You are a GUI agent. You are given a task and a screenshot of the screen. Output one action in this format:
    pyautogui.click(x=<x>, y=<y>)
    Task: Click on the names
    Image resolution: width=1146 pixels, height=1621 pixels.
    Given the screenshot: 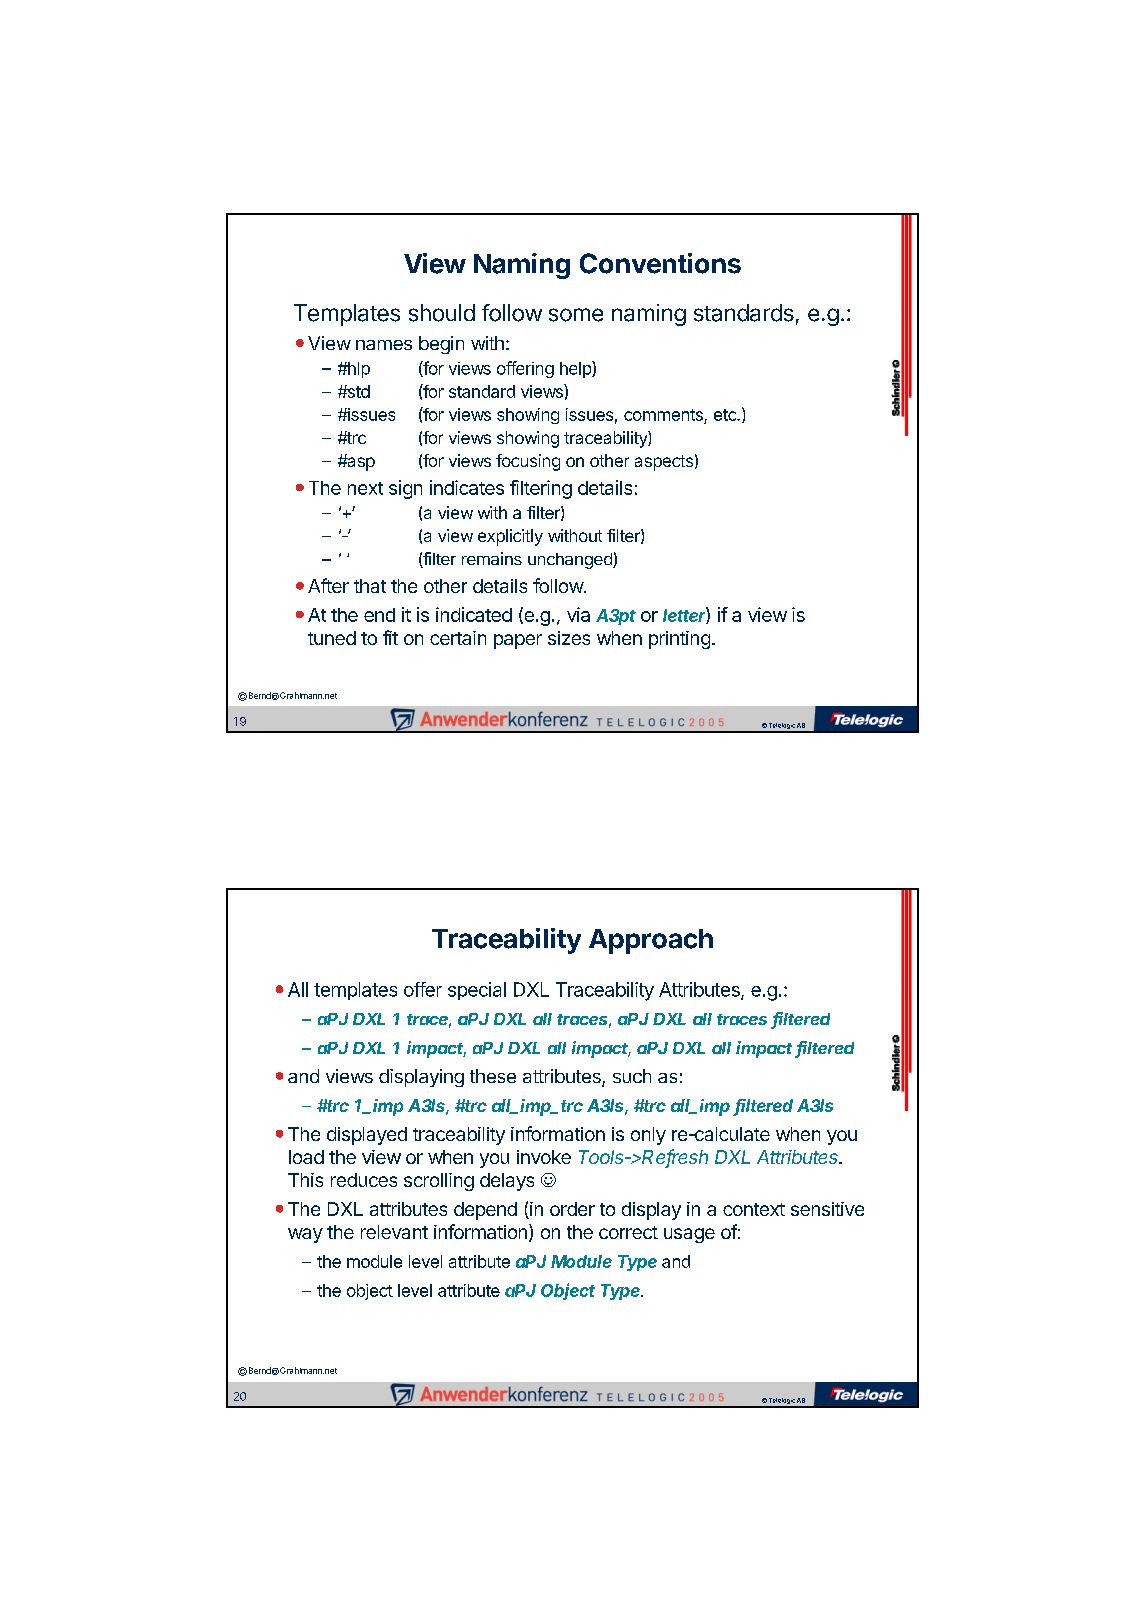 What is the action you would take?
    pyautogui.click(x=384, y=345)
